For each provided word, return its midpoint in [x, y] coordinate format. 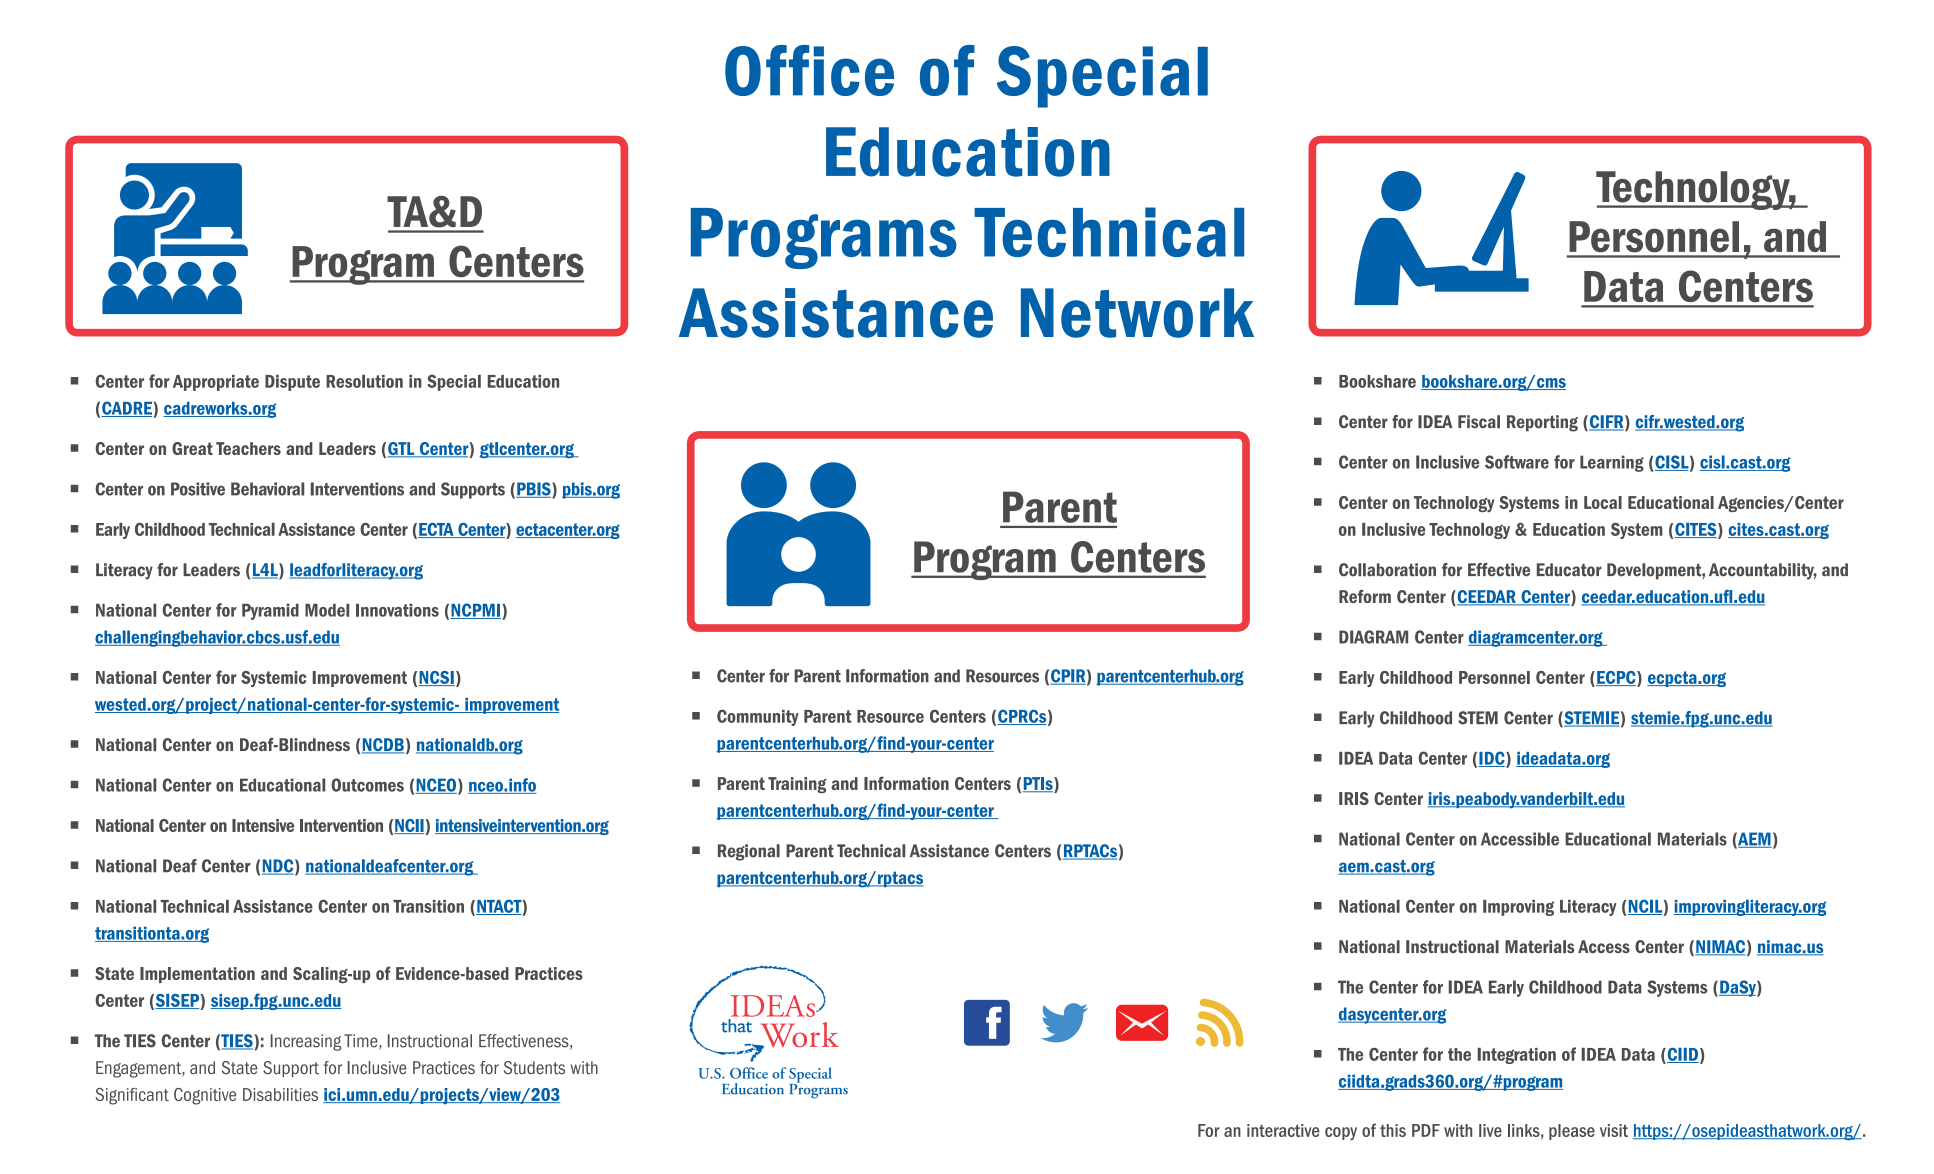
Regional [749, 852]
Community [758, 717]
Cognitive [205, 1096]
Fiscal [1479, 422]
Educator [1569, 570]
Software [1517, 462]
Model [327, 610]
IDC [1492, 759]
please [1572, 1132]
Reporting [1542, 423]
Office [809, 70]
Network [1137, 313]
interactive [1283, 1130]
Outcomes [367, 785]
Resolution [364, 381]
